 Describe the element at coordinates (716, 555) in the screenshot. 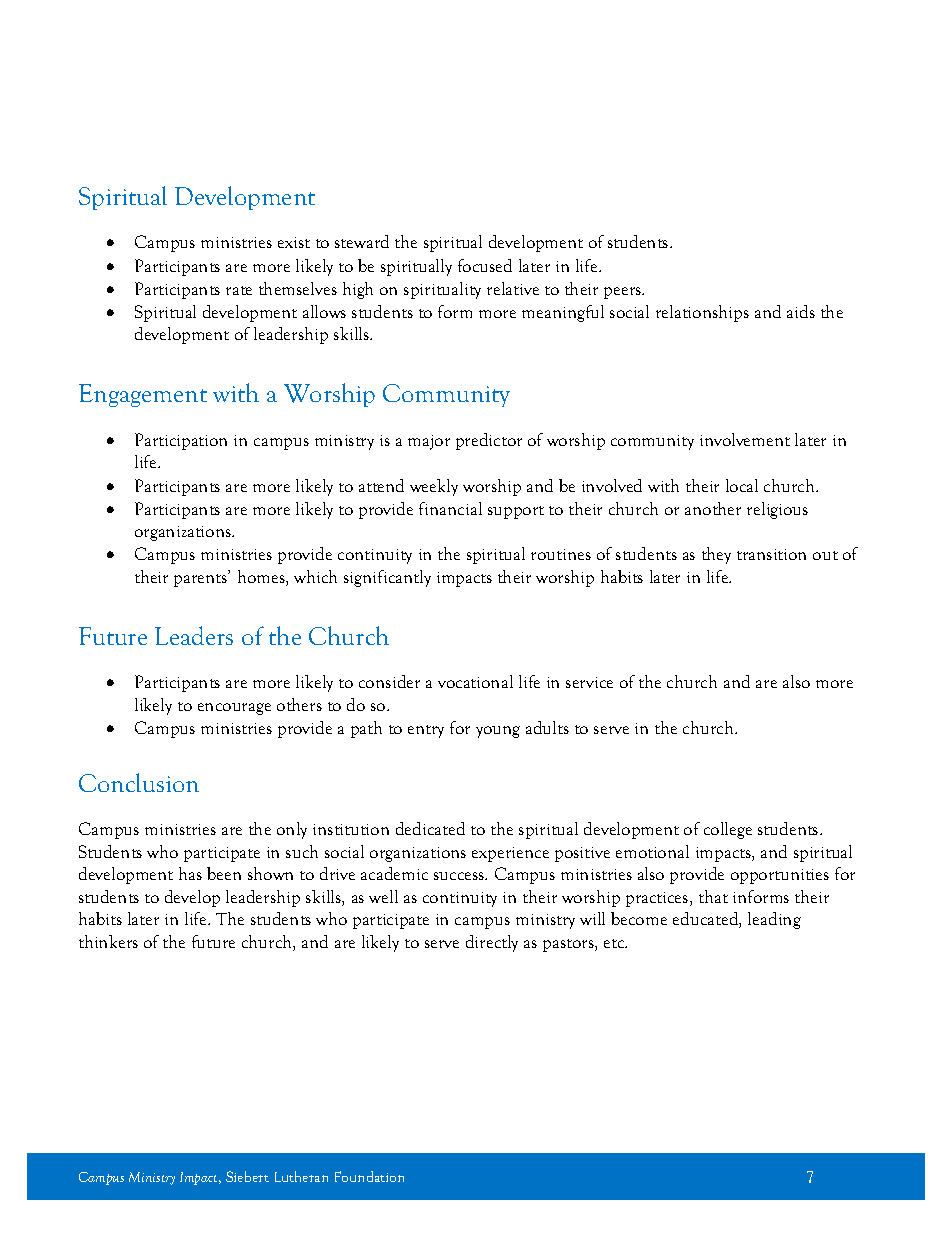

I see `they` at that location.
